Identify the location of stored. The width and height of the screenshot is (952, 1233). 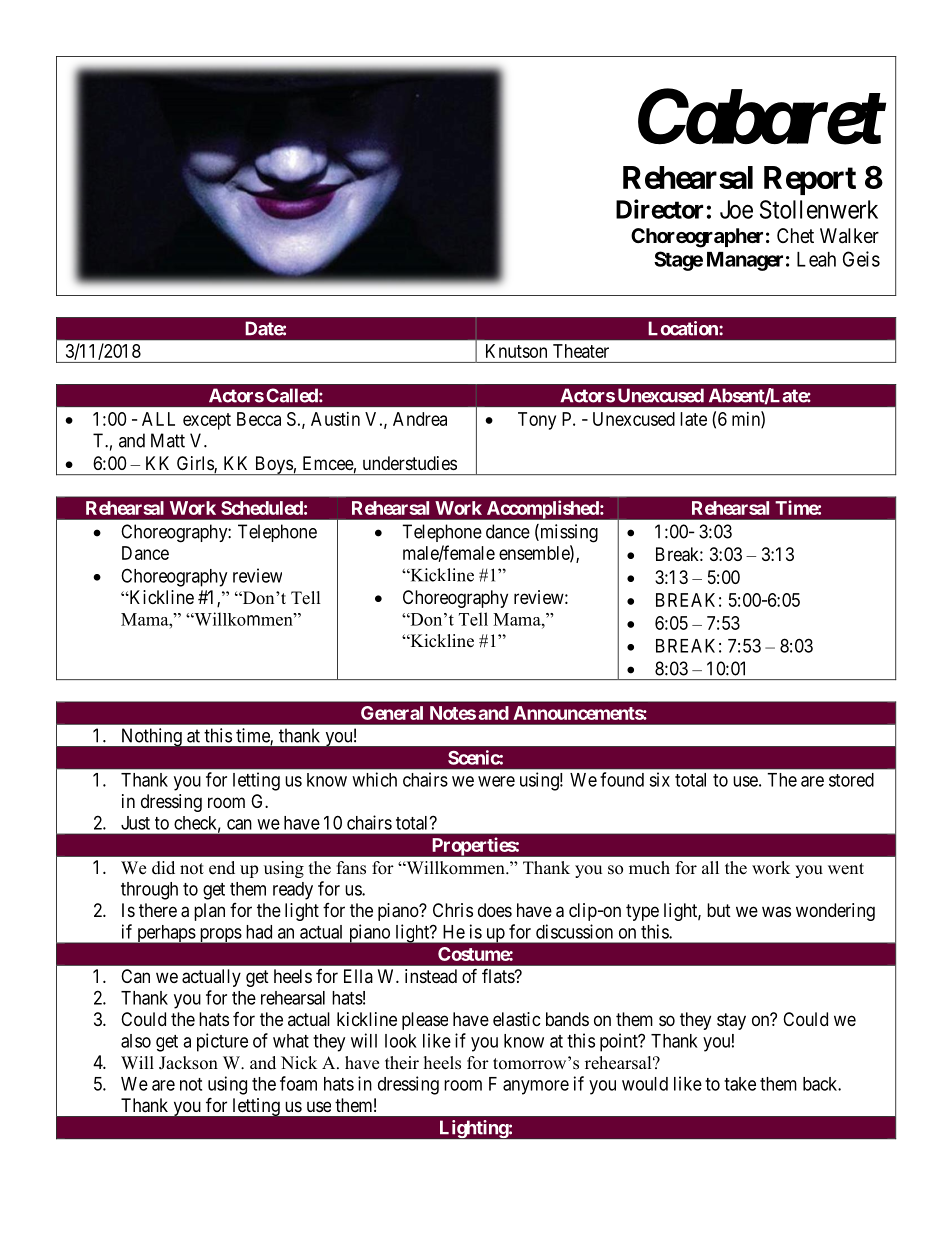
(851, 780).
